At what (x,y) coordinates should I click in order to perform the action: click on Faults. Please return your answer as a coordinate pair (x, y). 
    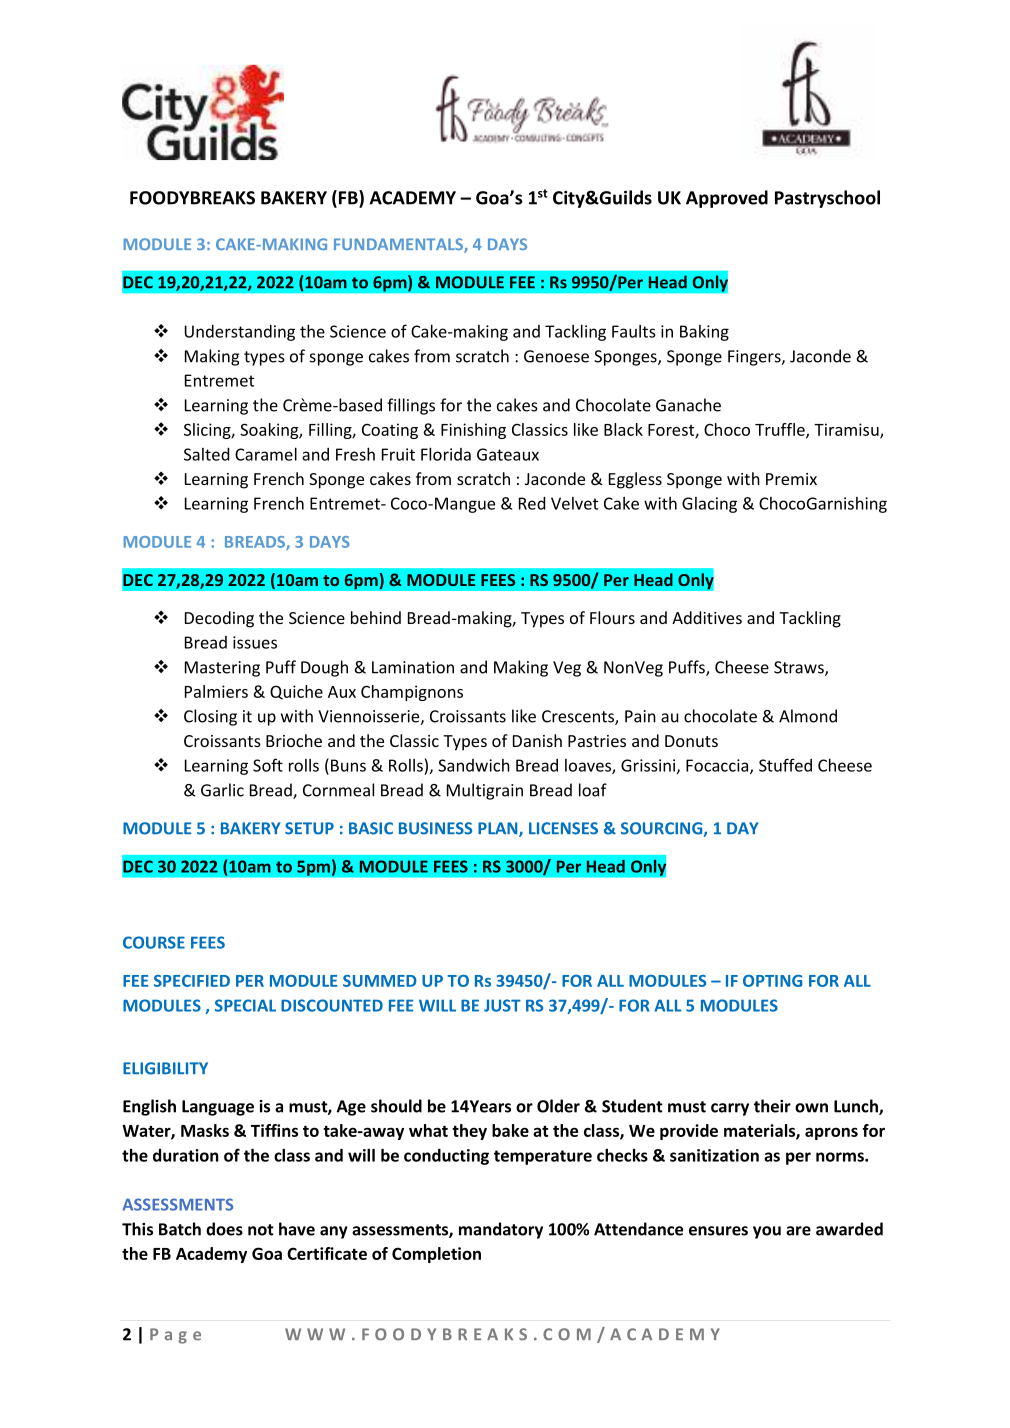
    Looking at the image, I should click on (634, 331).
